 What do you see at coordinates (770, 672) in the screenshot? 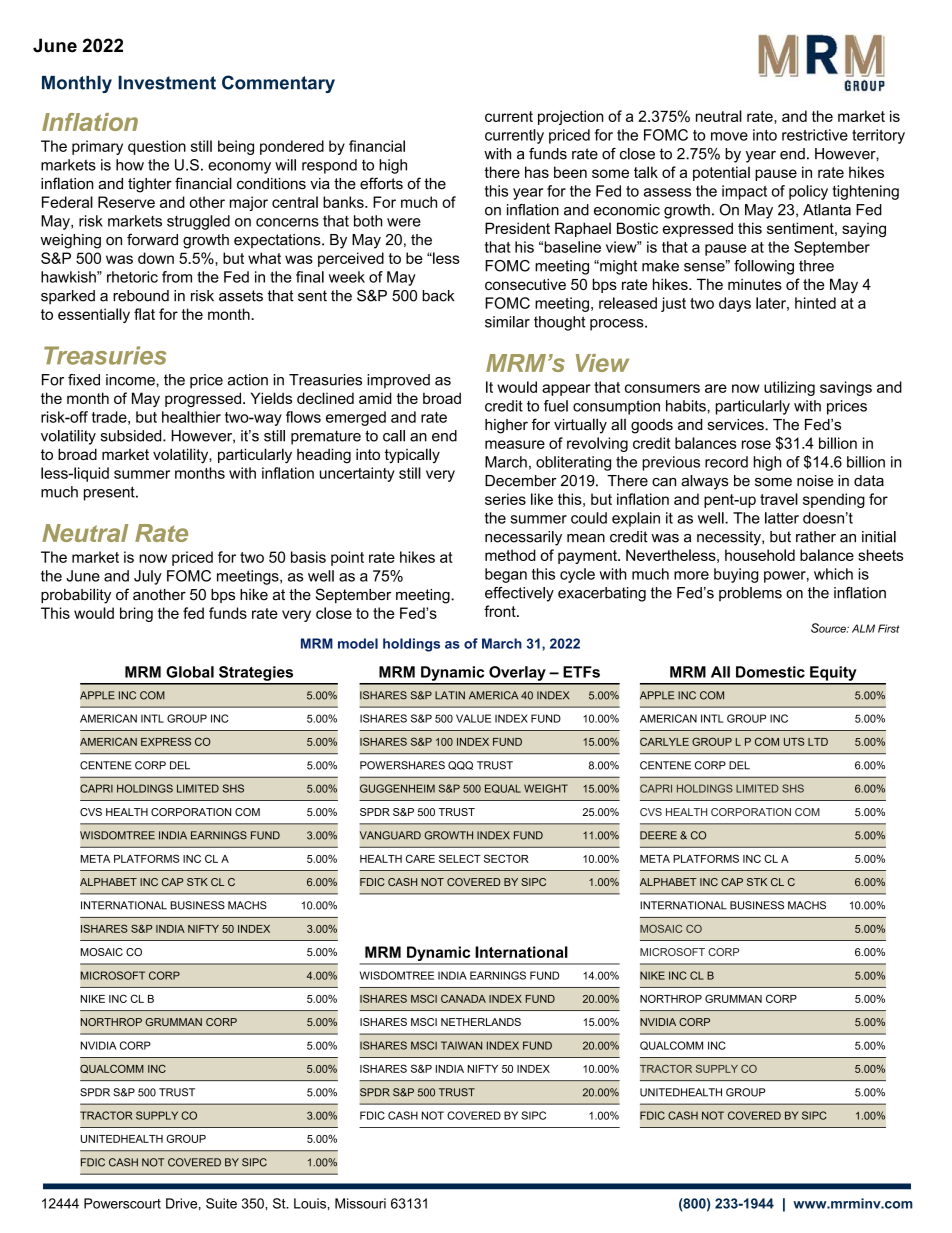
I see `Domestic` at bounding box center [770, 672].
